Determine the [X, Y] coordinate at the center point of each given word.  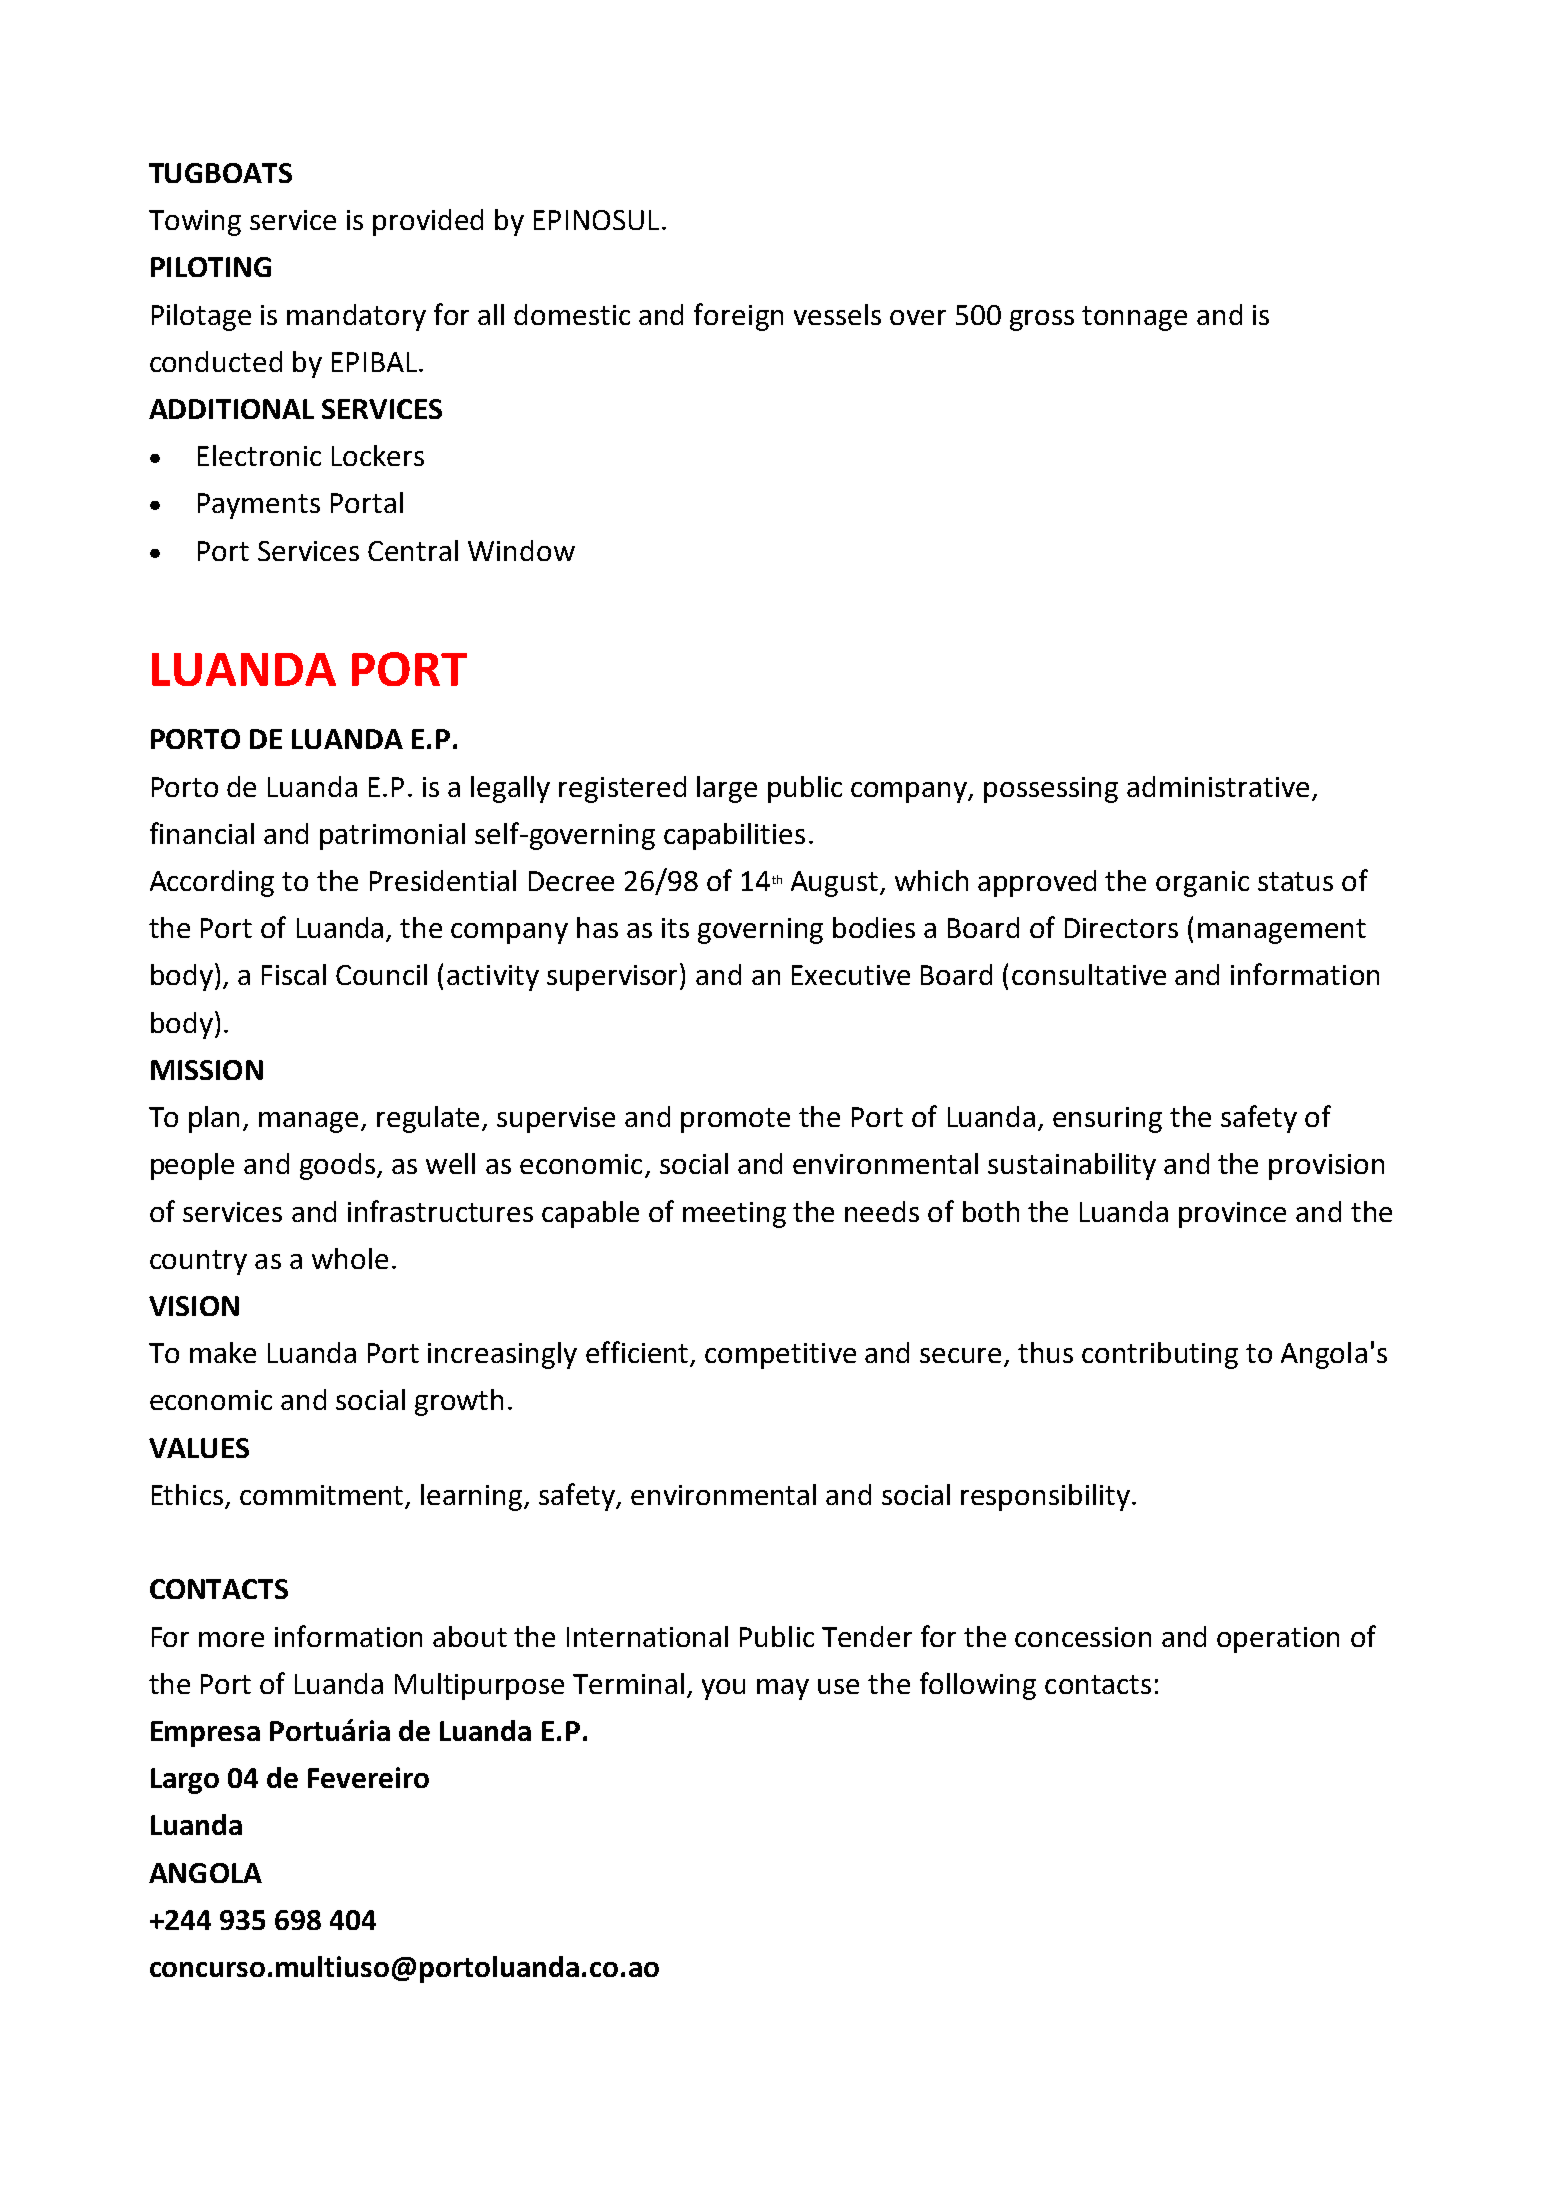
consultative [1089, 974]
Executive [851, 975]
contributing [1160, 1355]
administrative [1218, 786]
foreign [738, 317]
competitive [780, 1356]
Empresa [205, 1734]
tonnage [1134, 318]
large [727, 789]
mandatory [356, 317]
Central [413, 550]
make [223, 1352]
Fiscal [294, 974]
